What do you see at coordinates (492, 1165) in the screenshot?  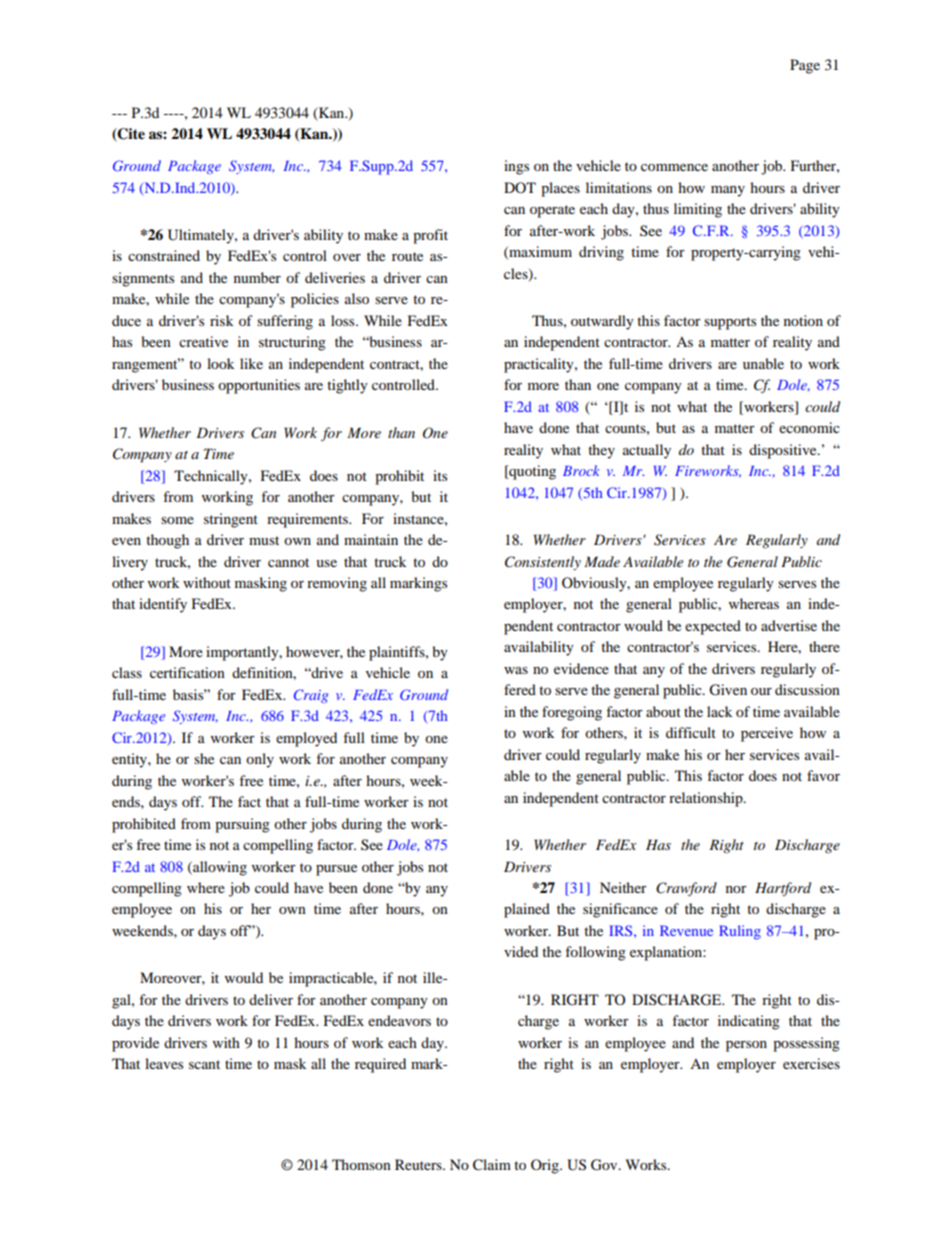 I see `Claim` at bounding box center [492, 1165].
